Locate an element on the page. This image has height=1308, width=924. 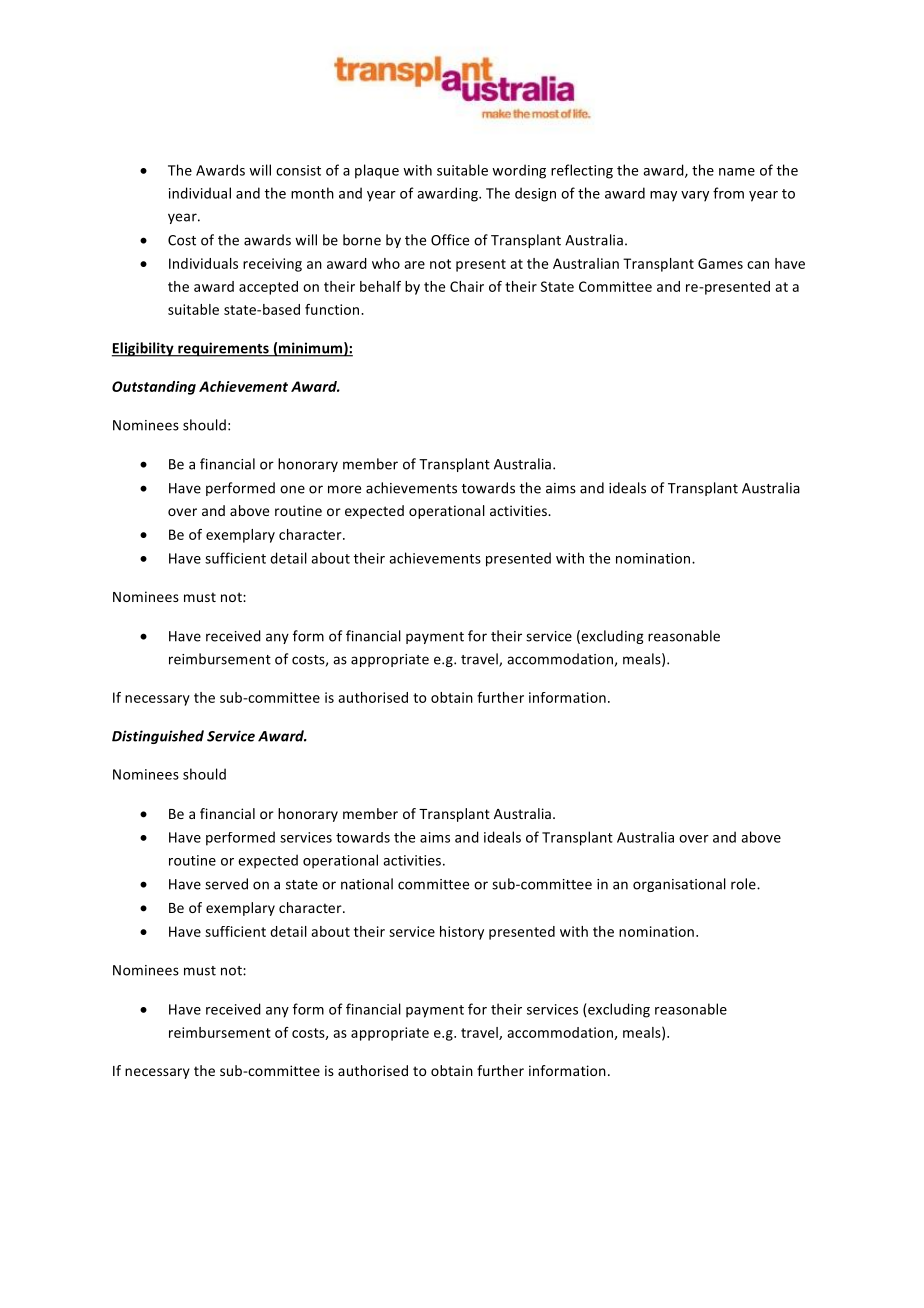
organisational is located at coordinates (679, 885).
